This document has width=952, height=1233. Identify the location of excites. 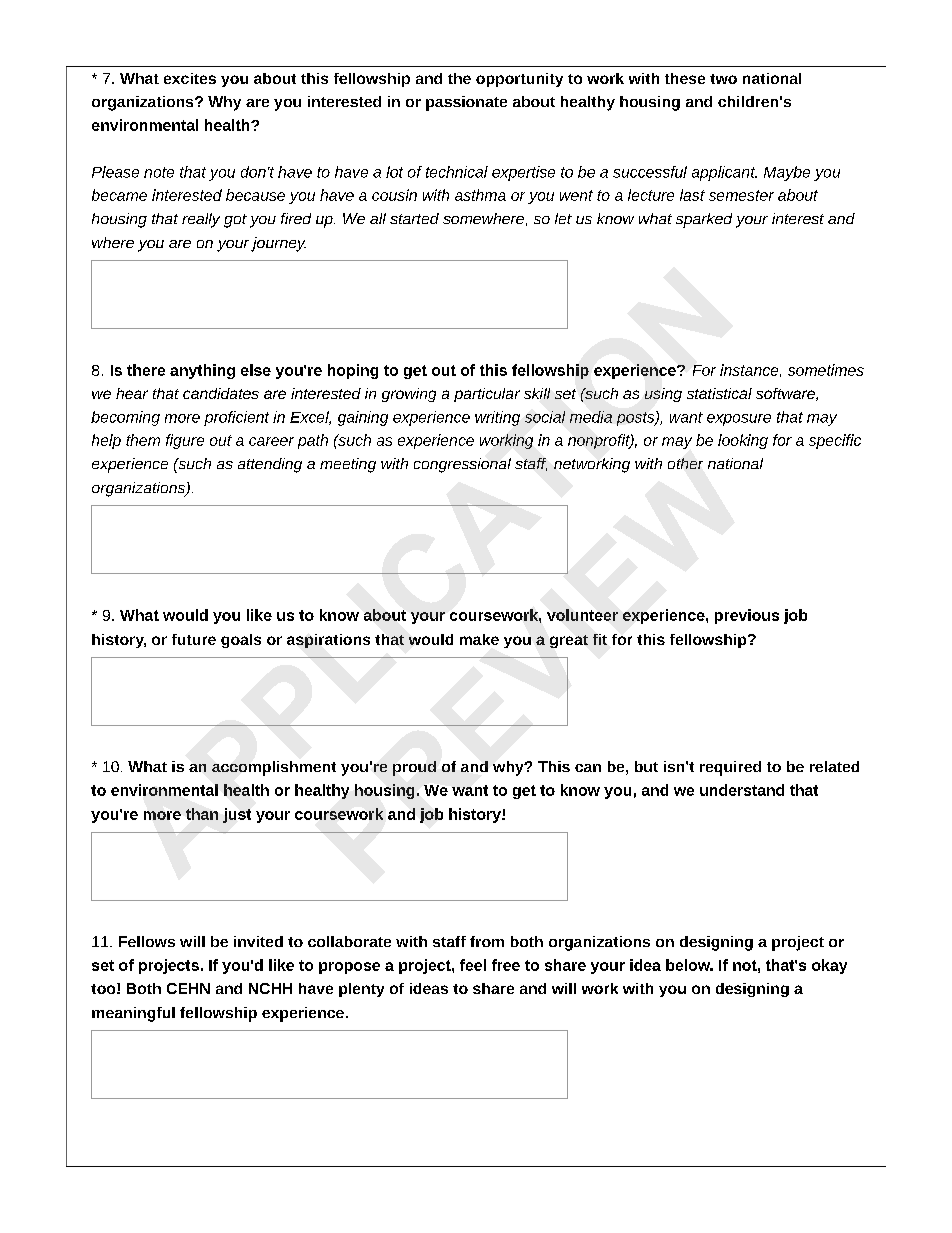
(190, 78).
